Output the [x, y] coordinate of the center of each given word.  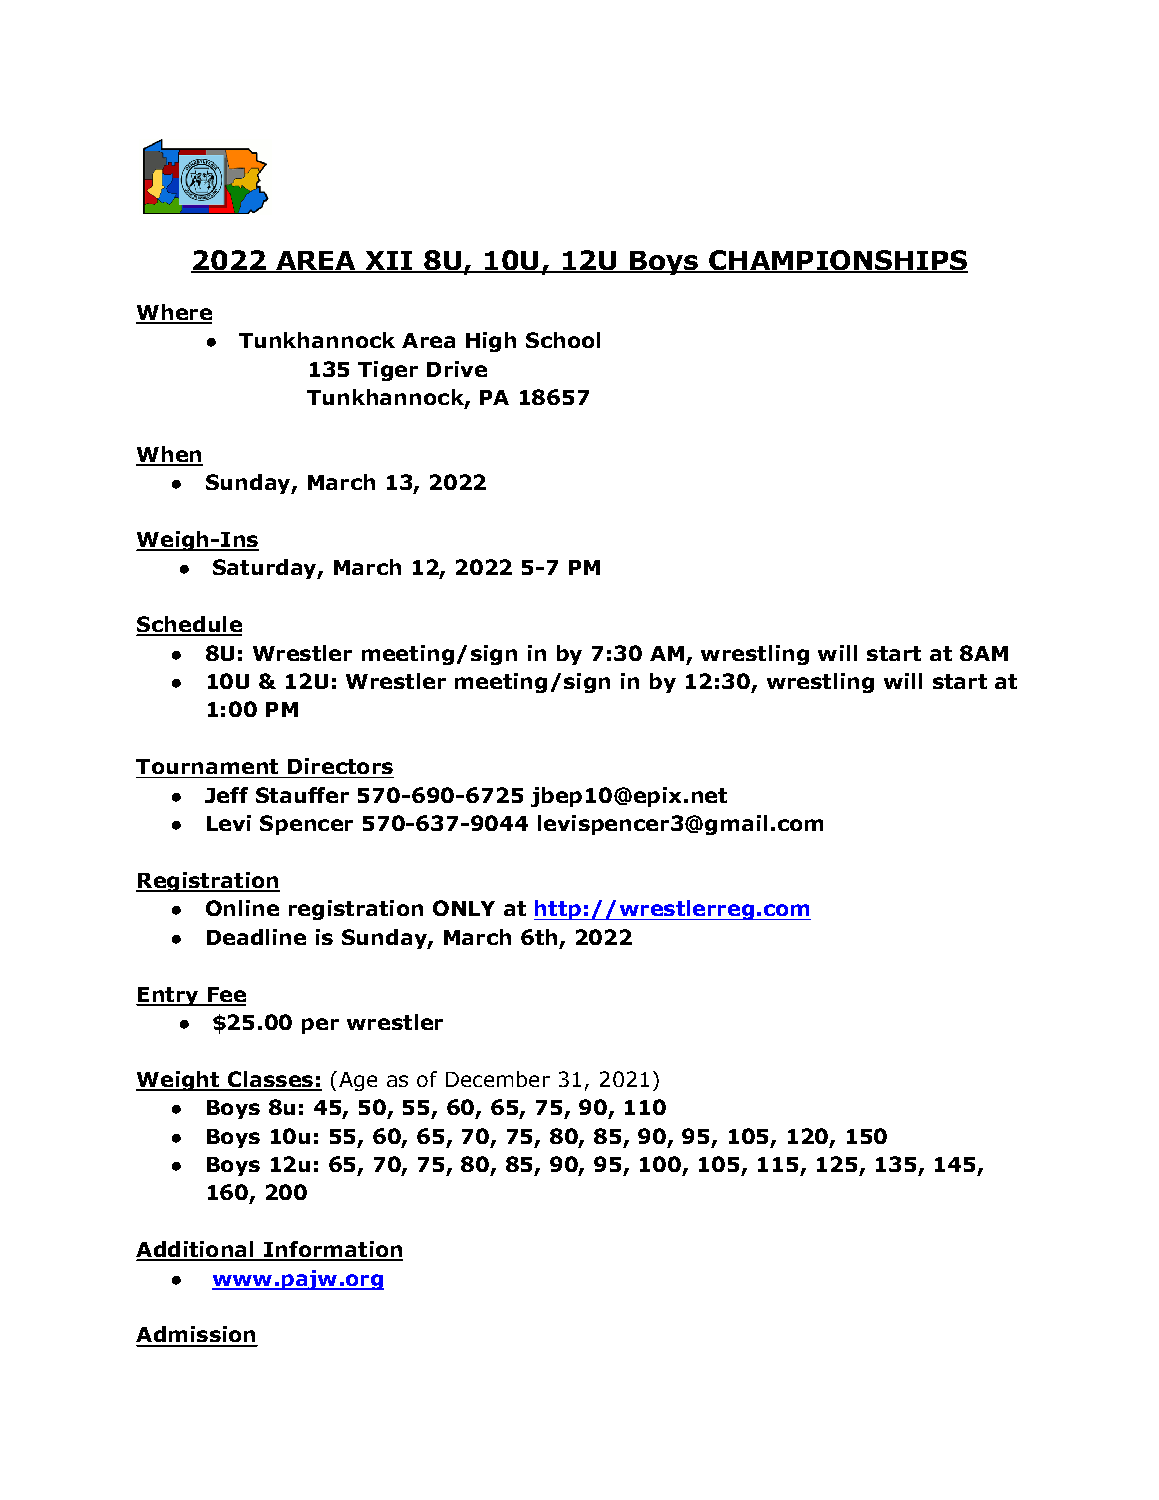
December [498, 1079]
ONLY [464, 908]
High [491, 342]
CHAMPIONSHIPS [837, 261]
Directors [340, 766]
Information [332, 1250]
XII [388, 261]
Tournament [207, 766]
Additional [196, 1250]
